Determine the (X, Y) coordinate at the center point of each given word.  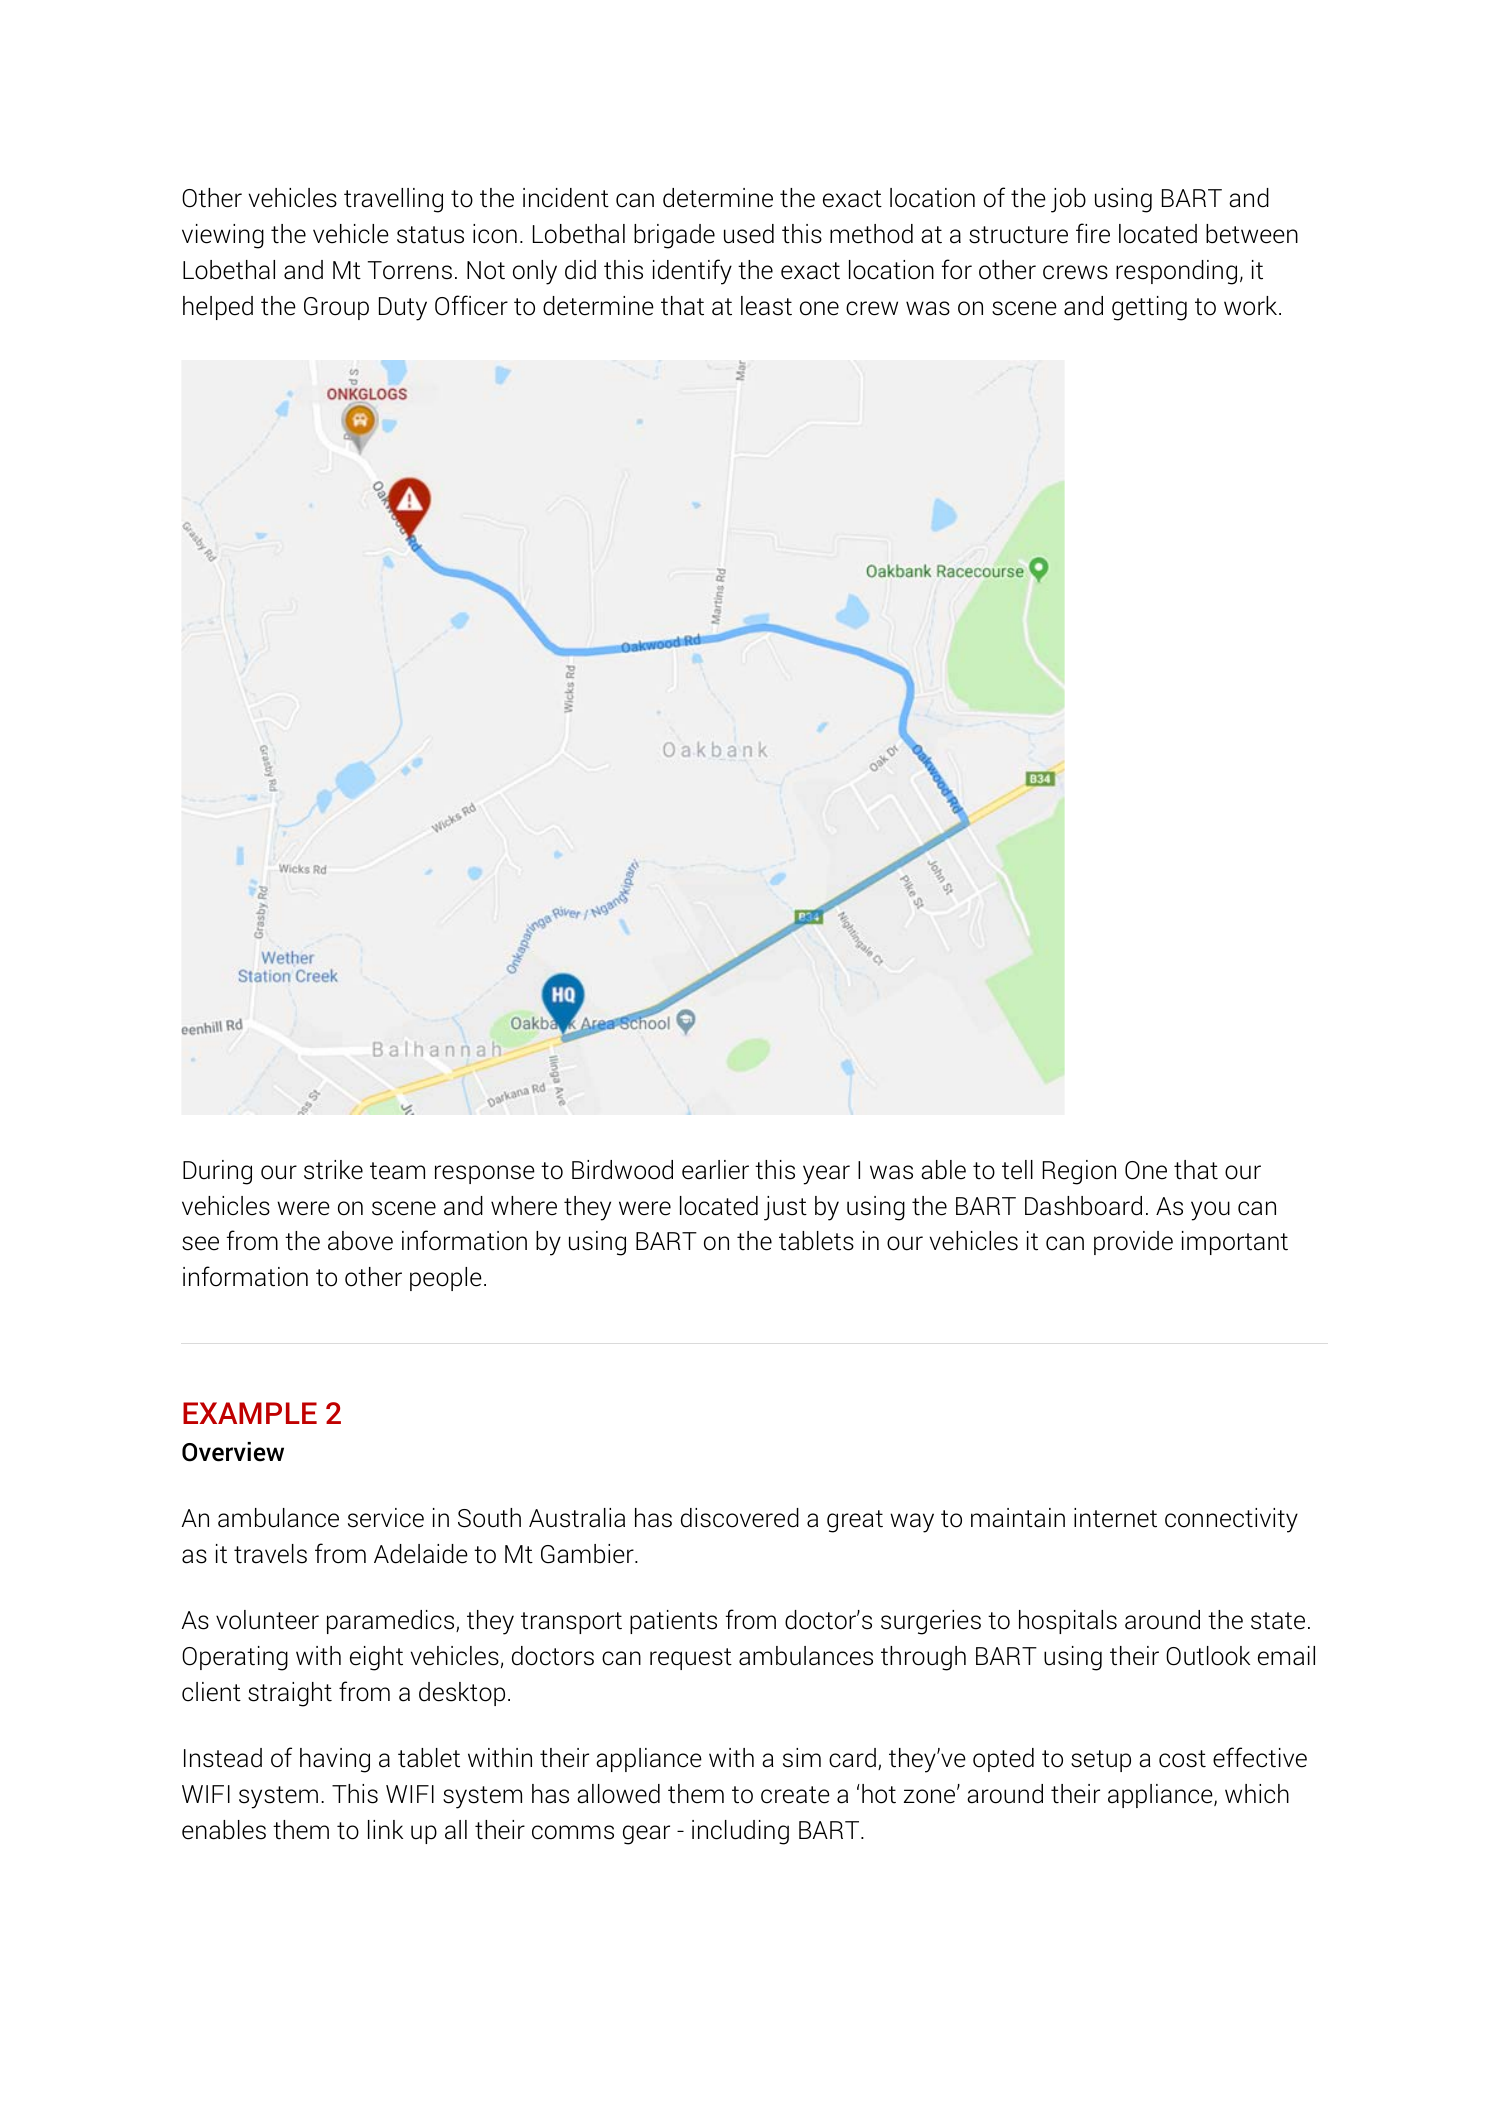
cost (1182, 1759)
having (335, 1760)
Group (336, 308)
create (795, 1795)
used (749, 234)
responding (1176, 272)
